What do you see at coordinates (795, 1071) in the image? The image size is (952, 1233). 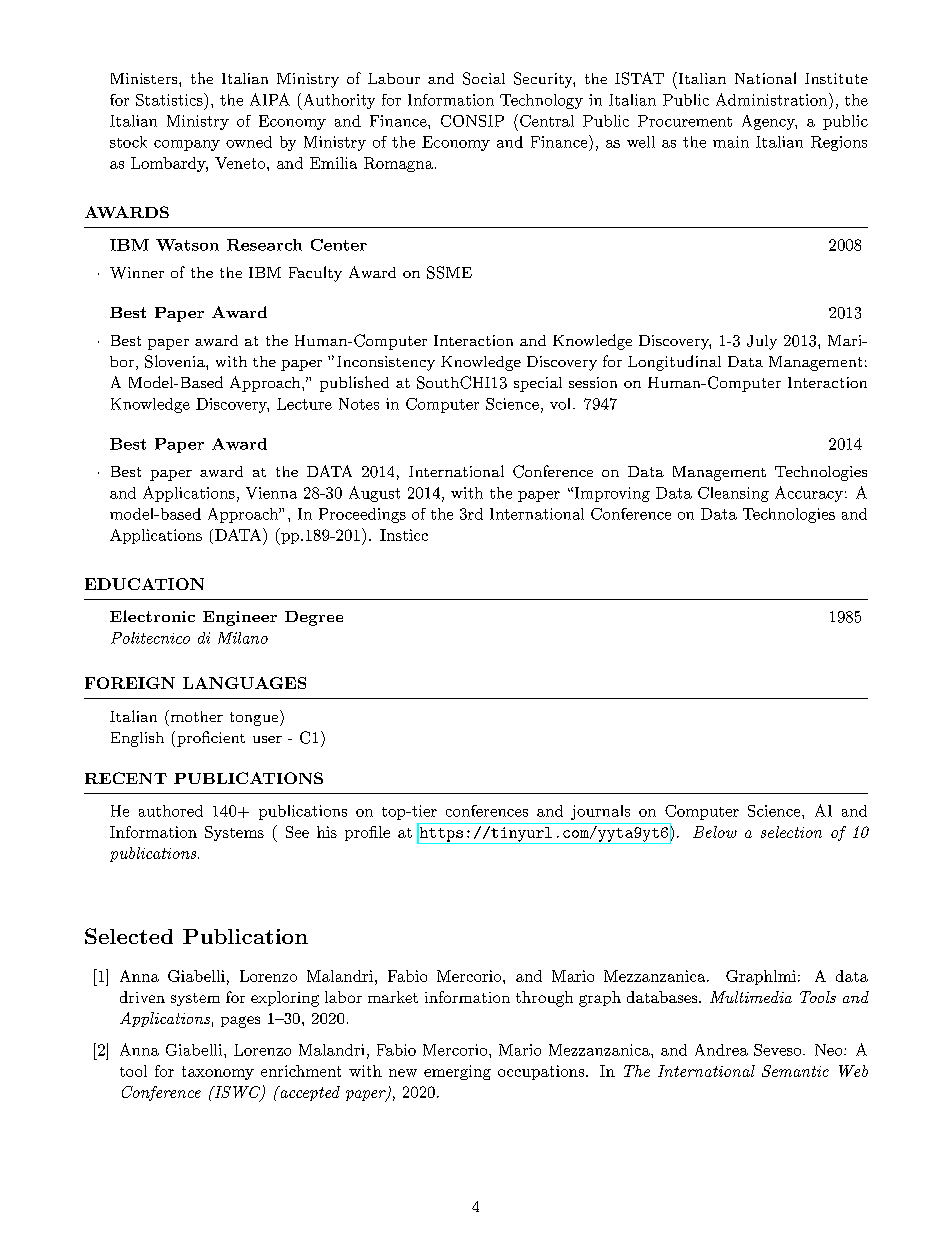 I see `Semantic` at bounding box center [795, 1071].
